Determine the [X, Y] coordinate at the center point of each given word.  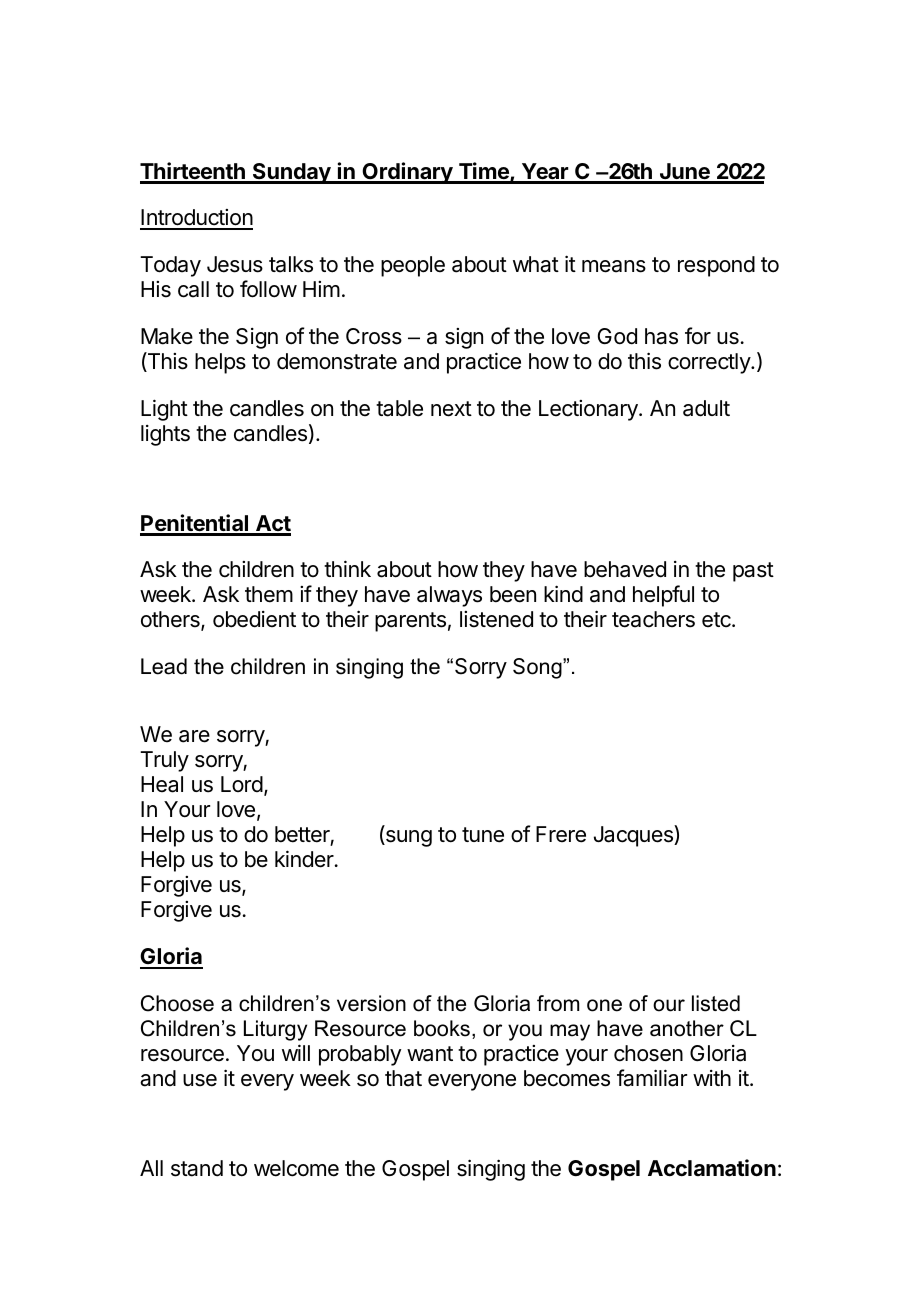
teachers [653, 619]
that [403, 1078]
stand [197, 1168]
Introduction [196, 219]
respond [716, 266]
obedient [254, 619]
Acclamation [712, 1168]
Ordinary [407, 173]
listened [496, 619]
